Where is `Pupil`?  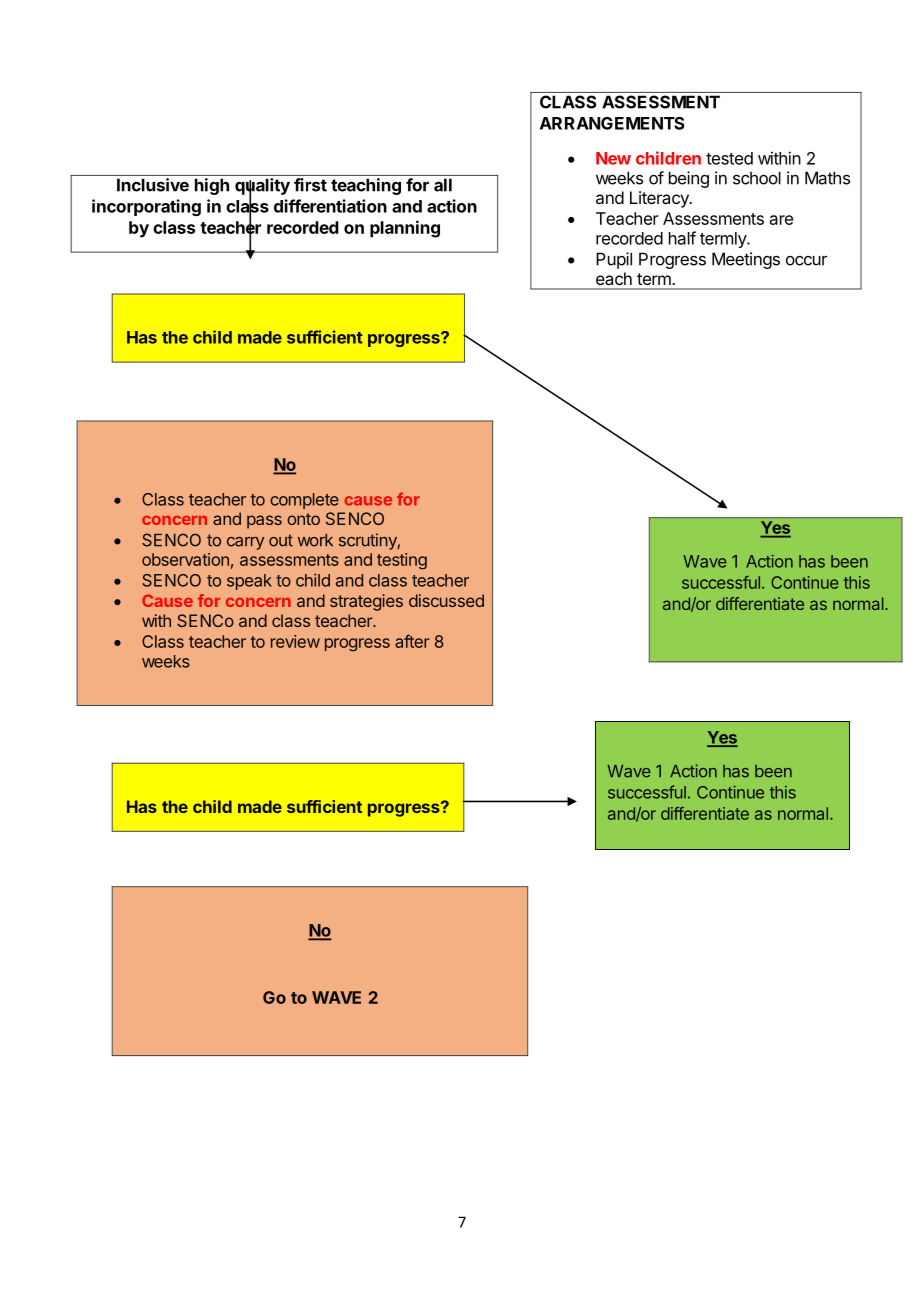
Pupil is located at coordinates (614, 260).
